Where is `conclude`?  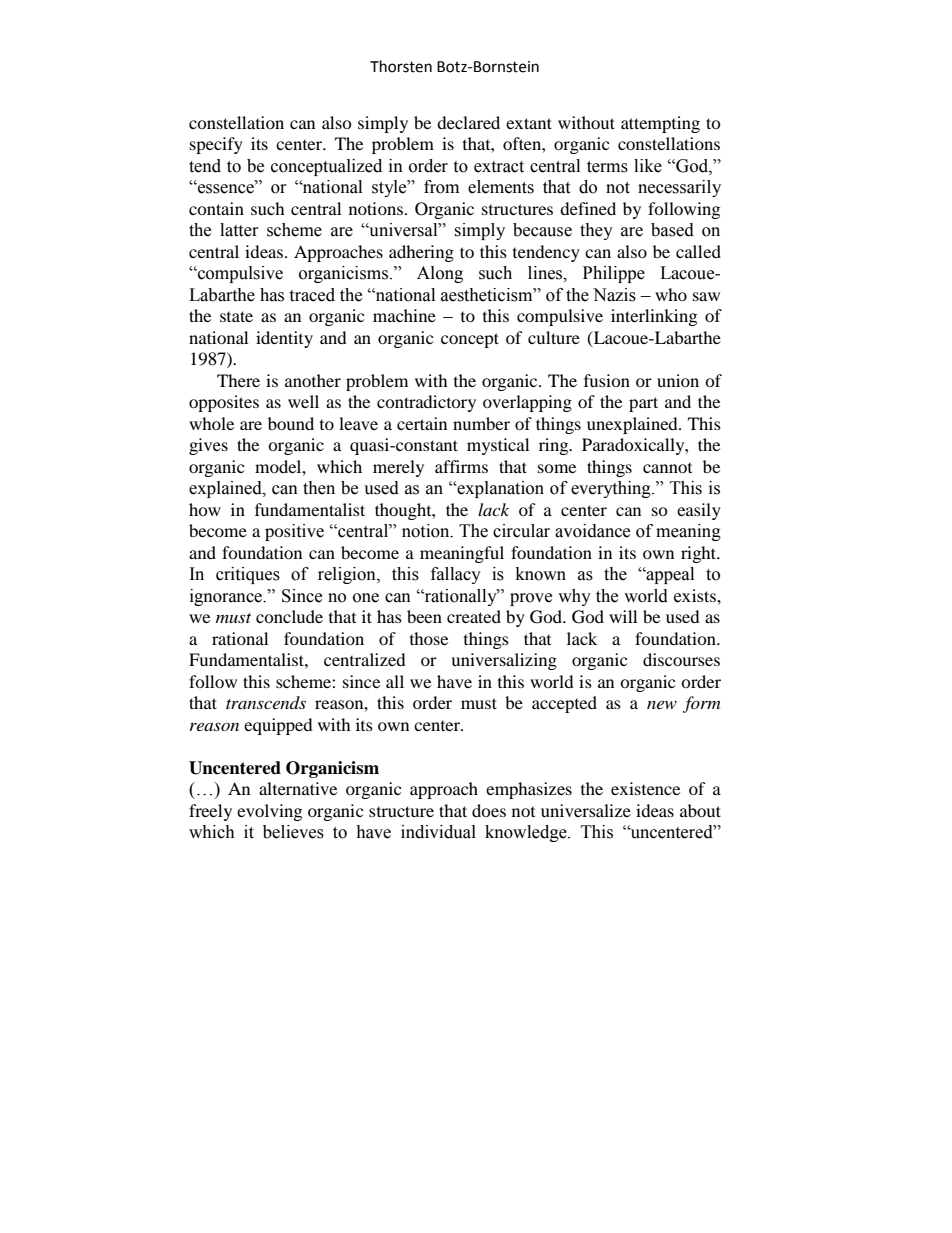 conclude is located at coordinates (289, 616).
